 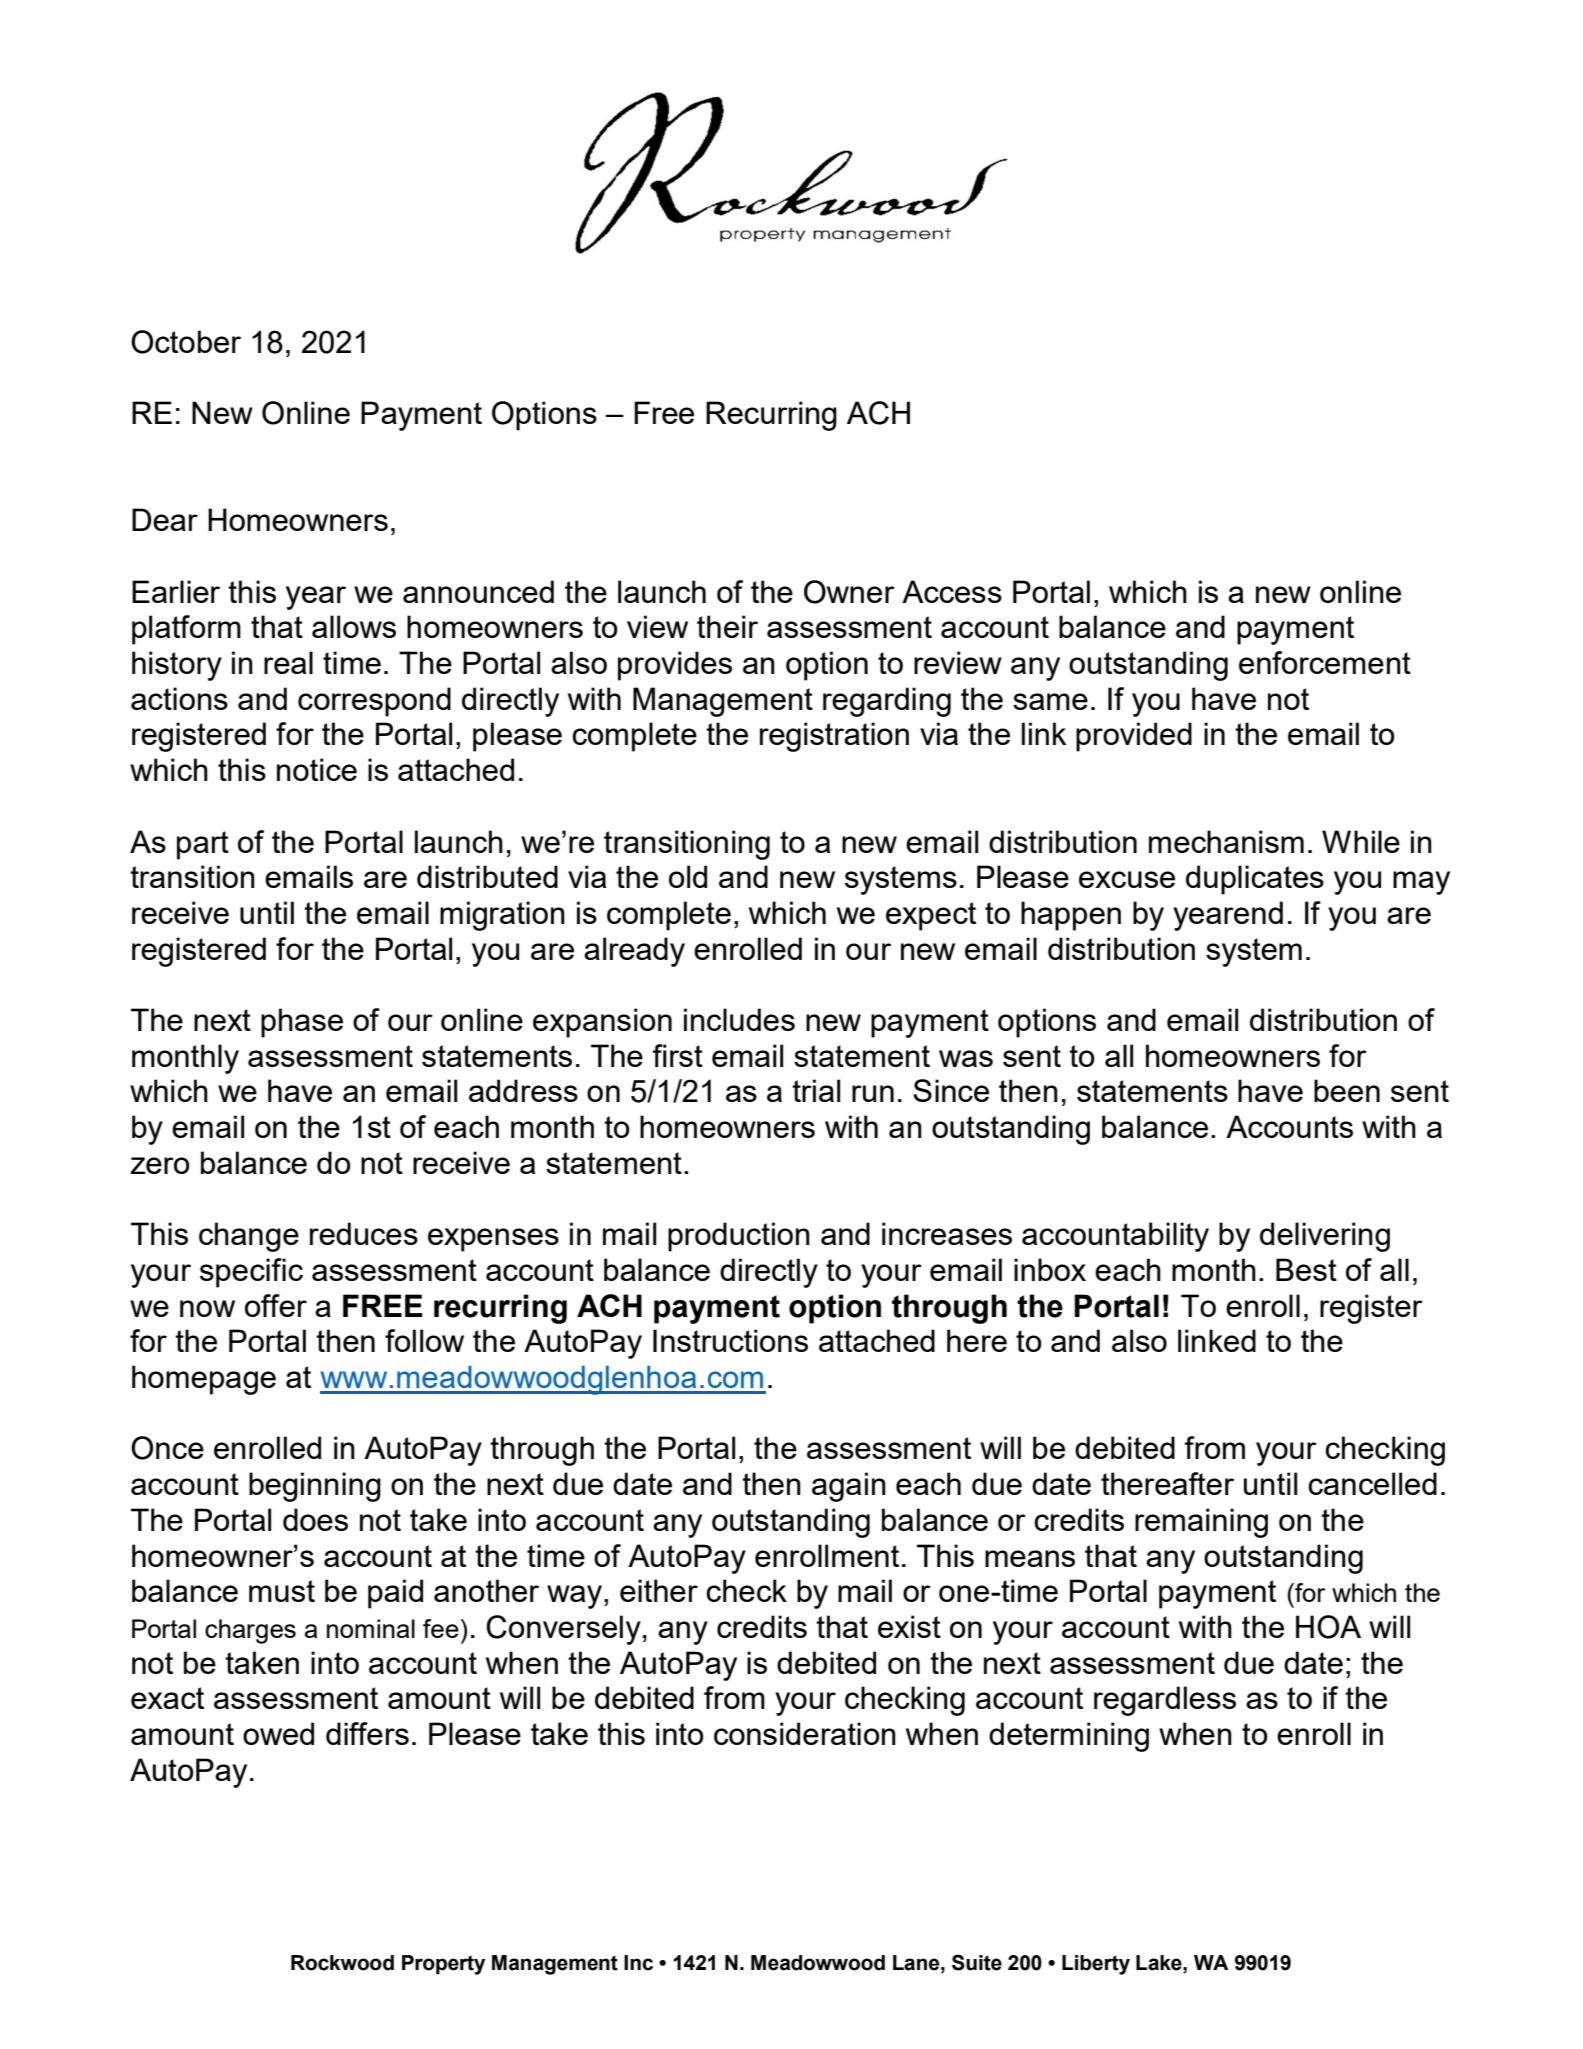 I want to click on must, so click(x=282, y=1591).
